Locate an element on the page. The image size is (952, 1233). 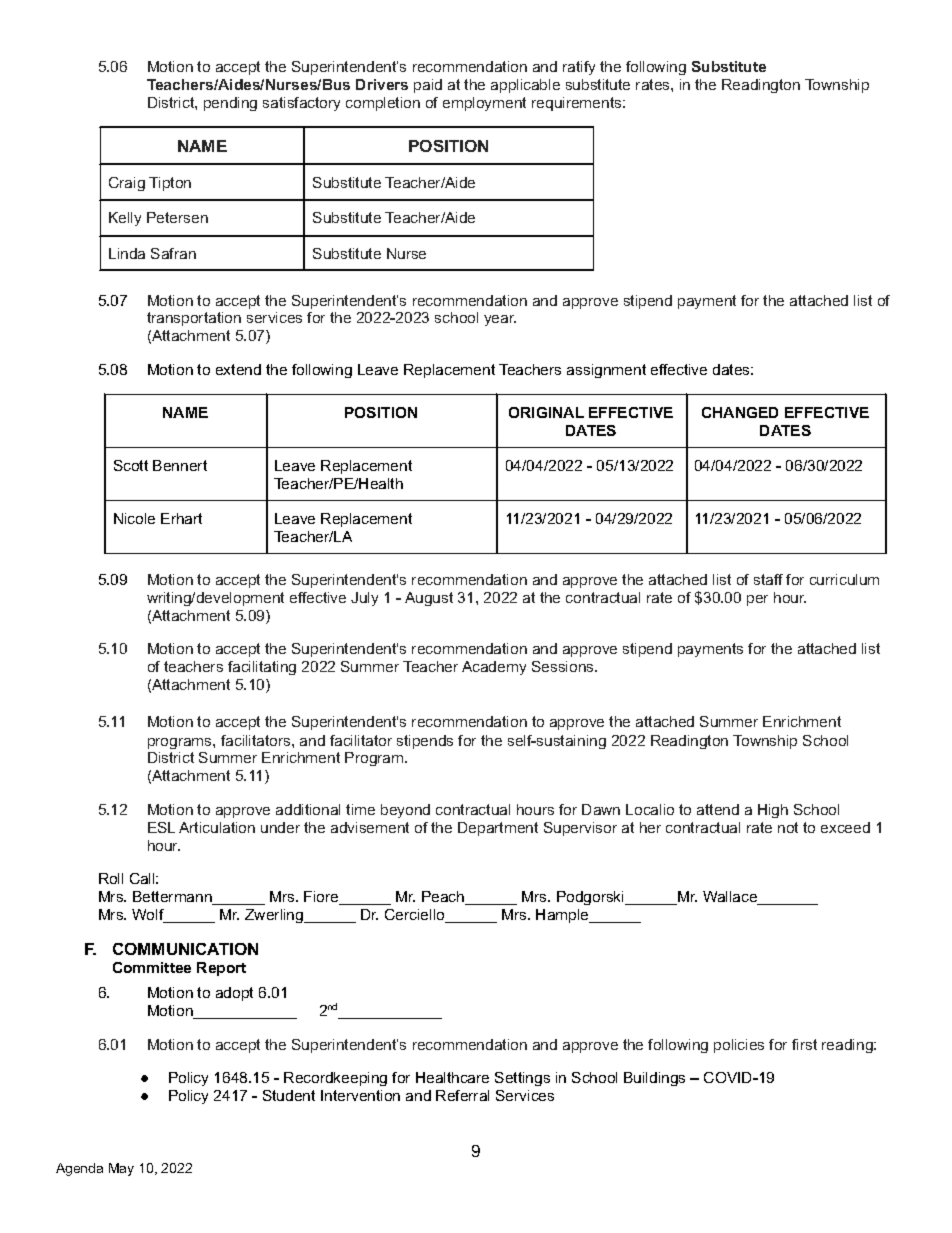
facilitating is located at coordinates (262, 668).
